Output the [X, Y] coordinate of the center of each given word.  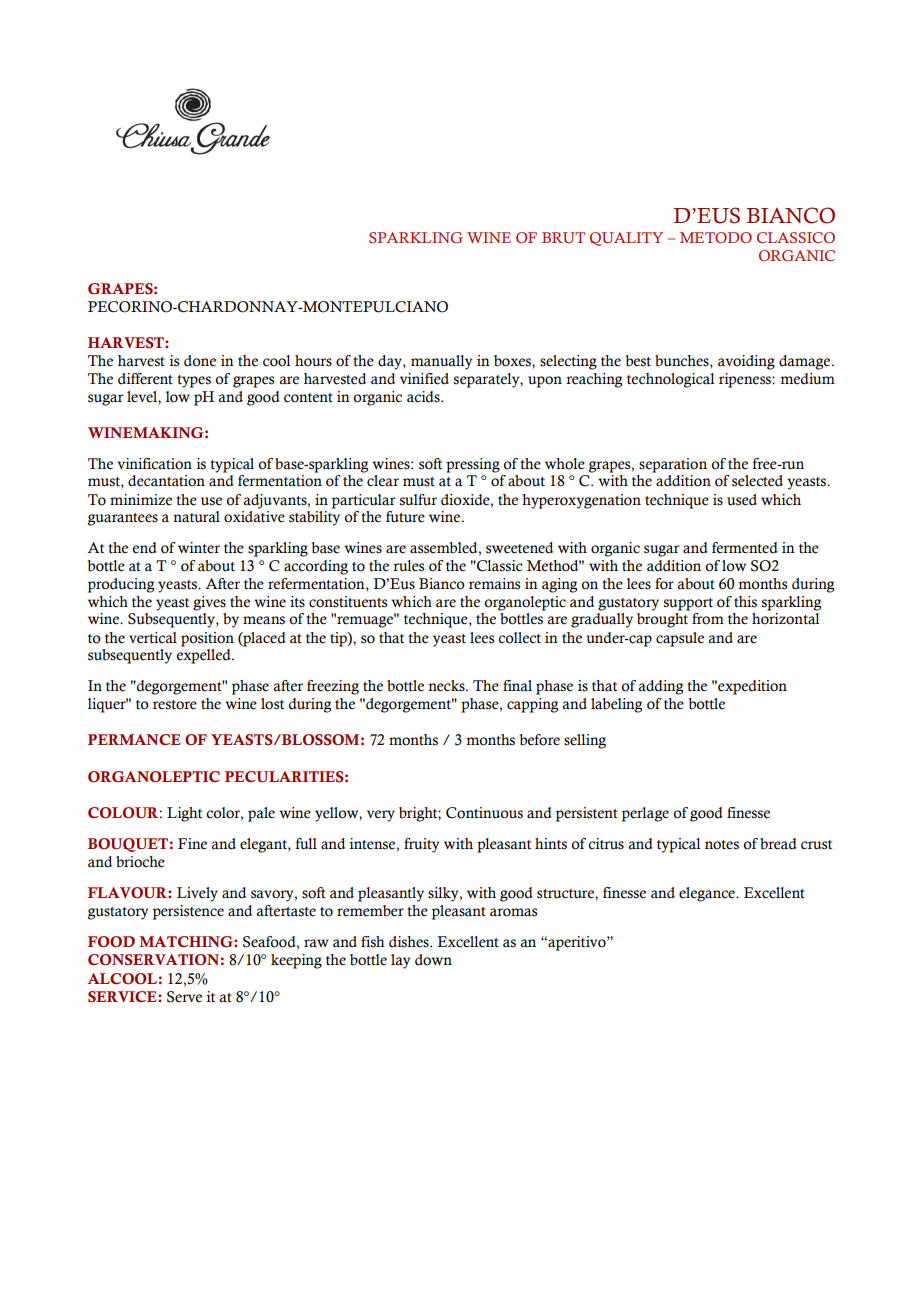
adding [660, 687]
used [742, 500]
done [200, 361]
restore [175, 705]
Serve [184, 997]
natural [196, 517]
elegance [708, 894]
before [540, 740]
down [433, 960]
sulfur [418, 500]
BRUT [563, 237]
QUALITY [626, 239]
